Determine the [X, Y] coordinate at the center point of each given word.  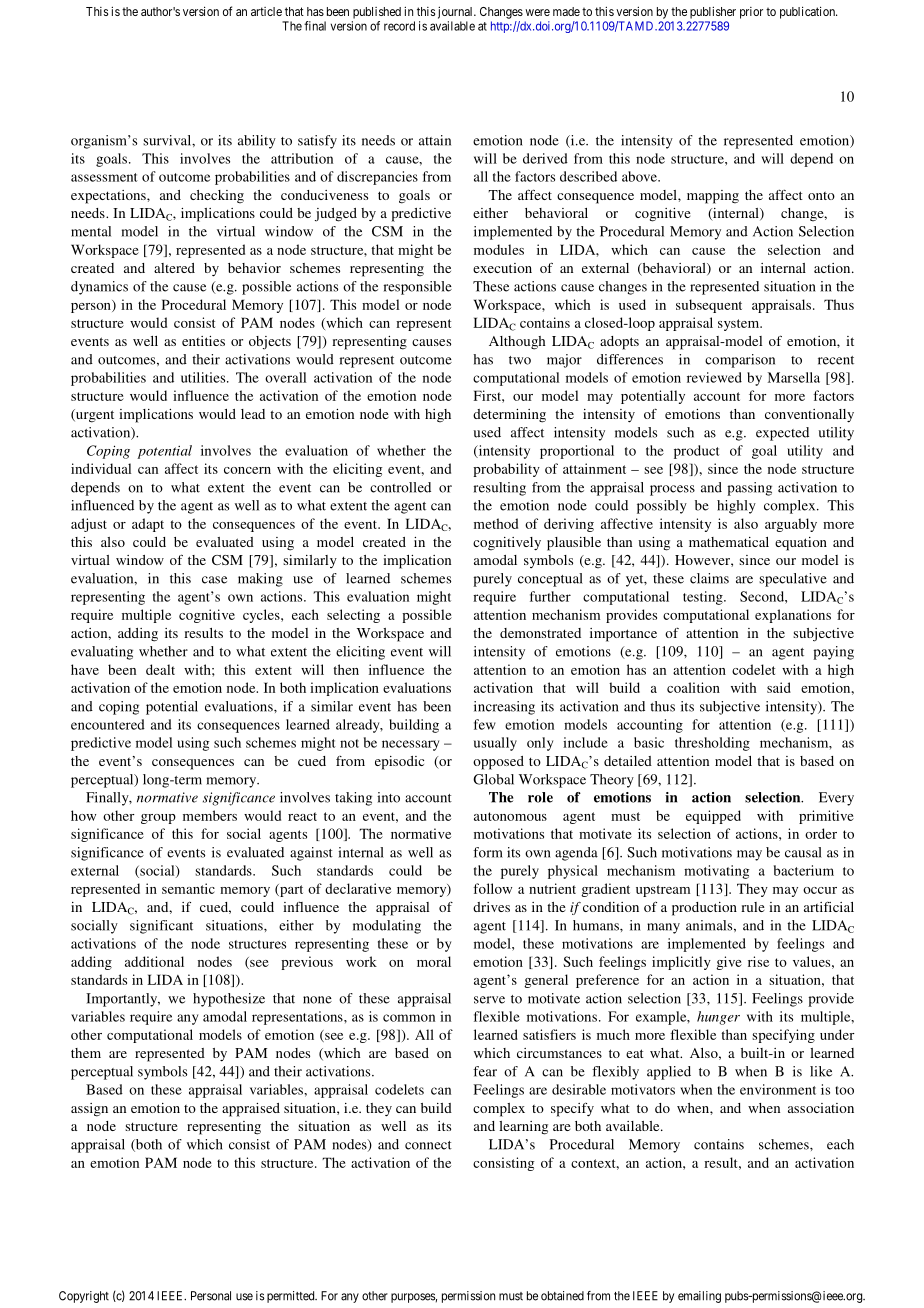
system [740, 325]
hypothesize [229, 1000]
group [158, 819]
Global [493, 779]
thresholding [712, 744]
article [266, 11]
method [496, 523]
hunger [718, 1018]
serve [489, 1000]
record [399, 26]
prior [751, 13]
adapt [148, 525]
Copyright [84, 1297]
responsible [417, 288]
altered [174, 268]
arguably [791, 525]
